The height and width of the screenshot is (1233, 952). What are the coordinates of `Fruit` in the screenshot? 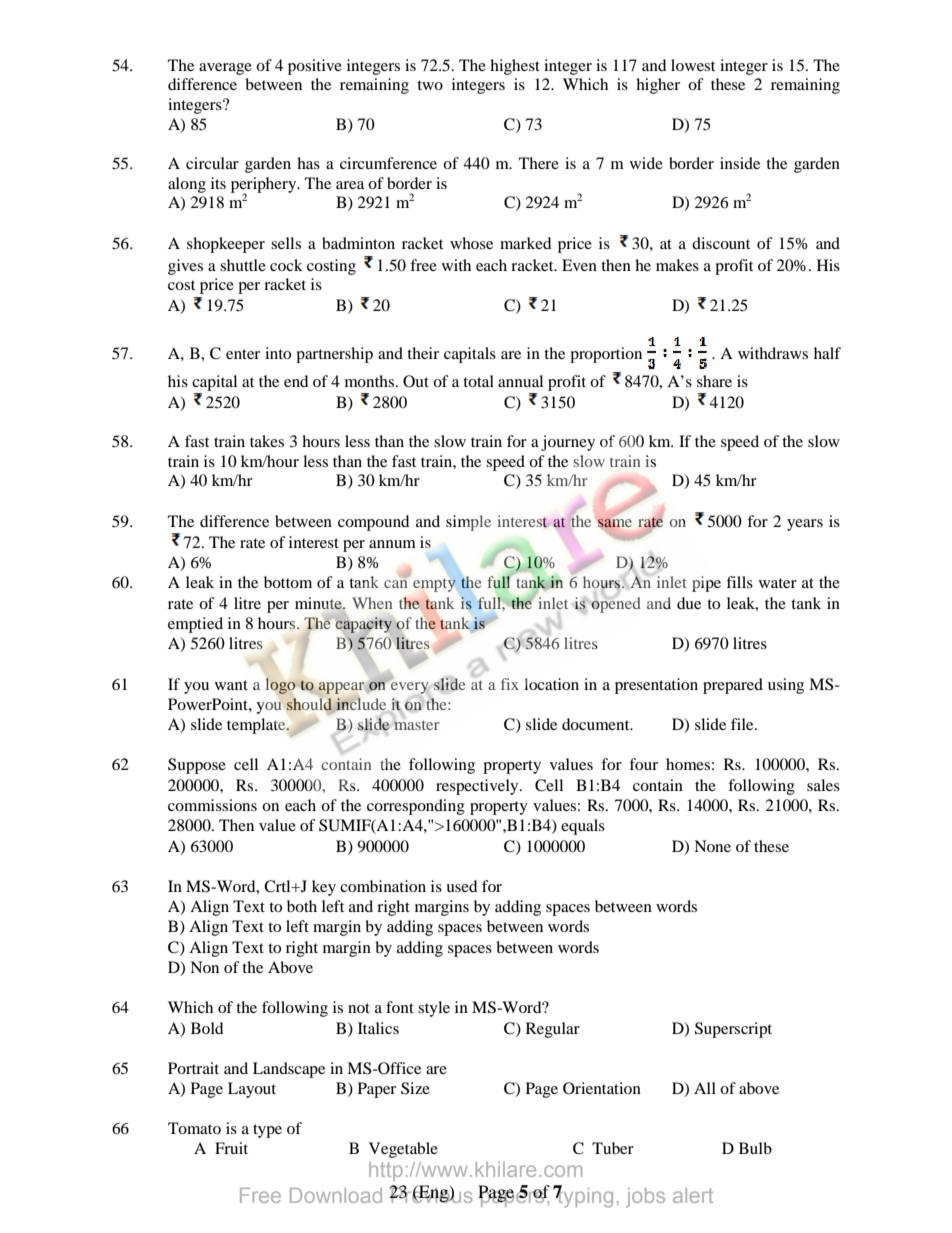 It's located at (231, 1148).
